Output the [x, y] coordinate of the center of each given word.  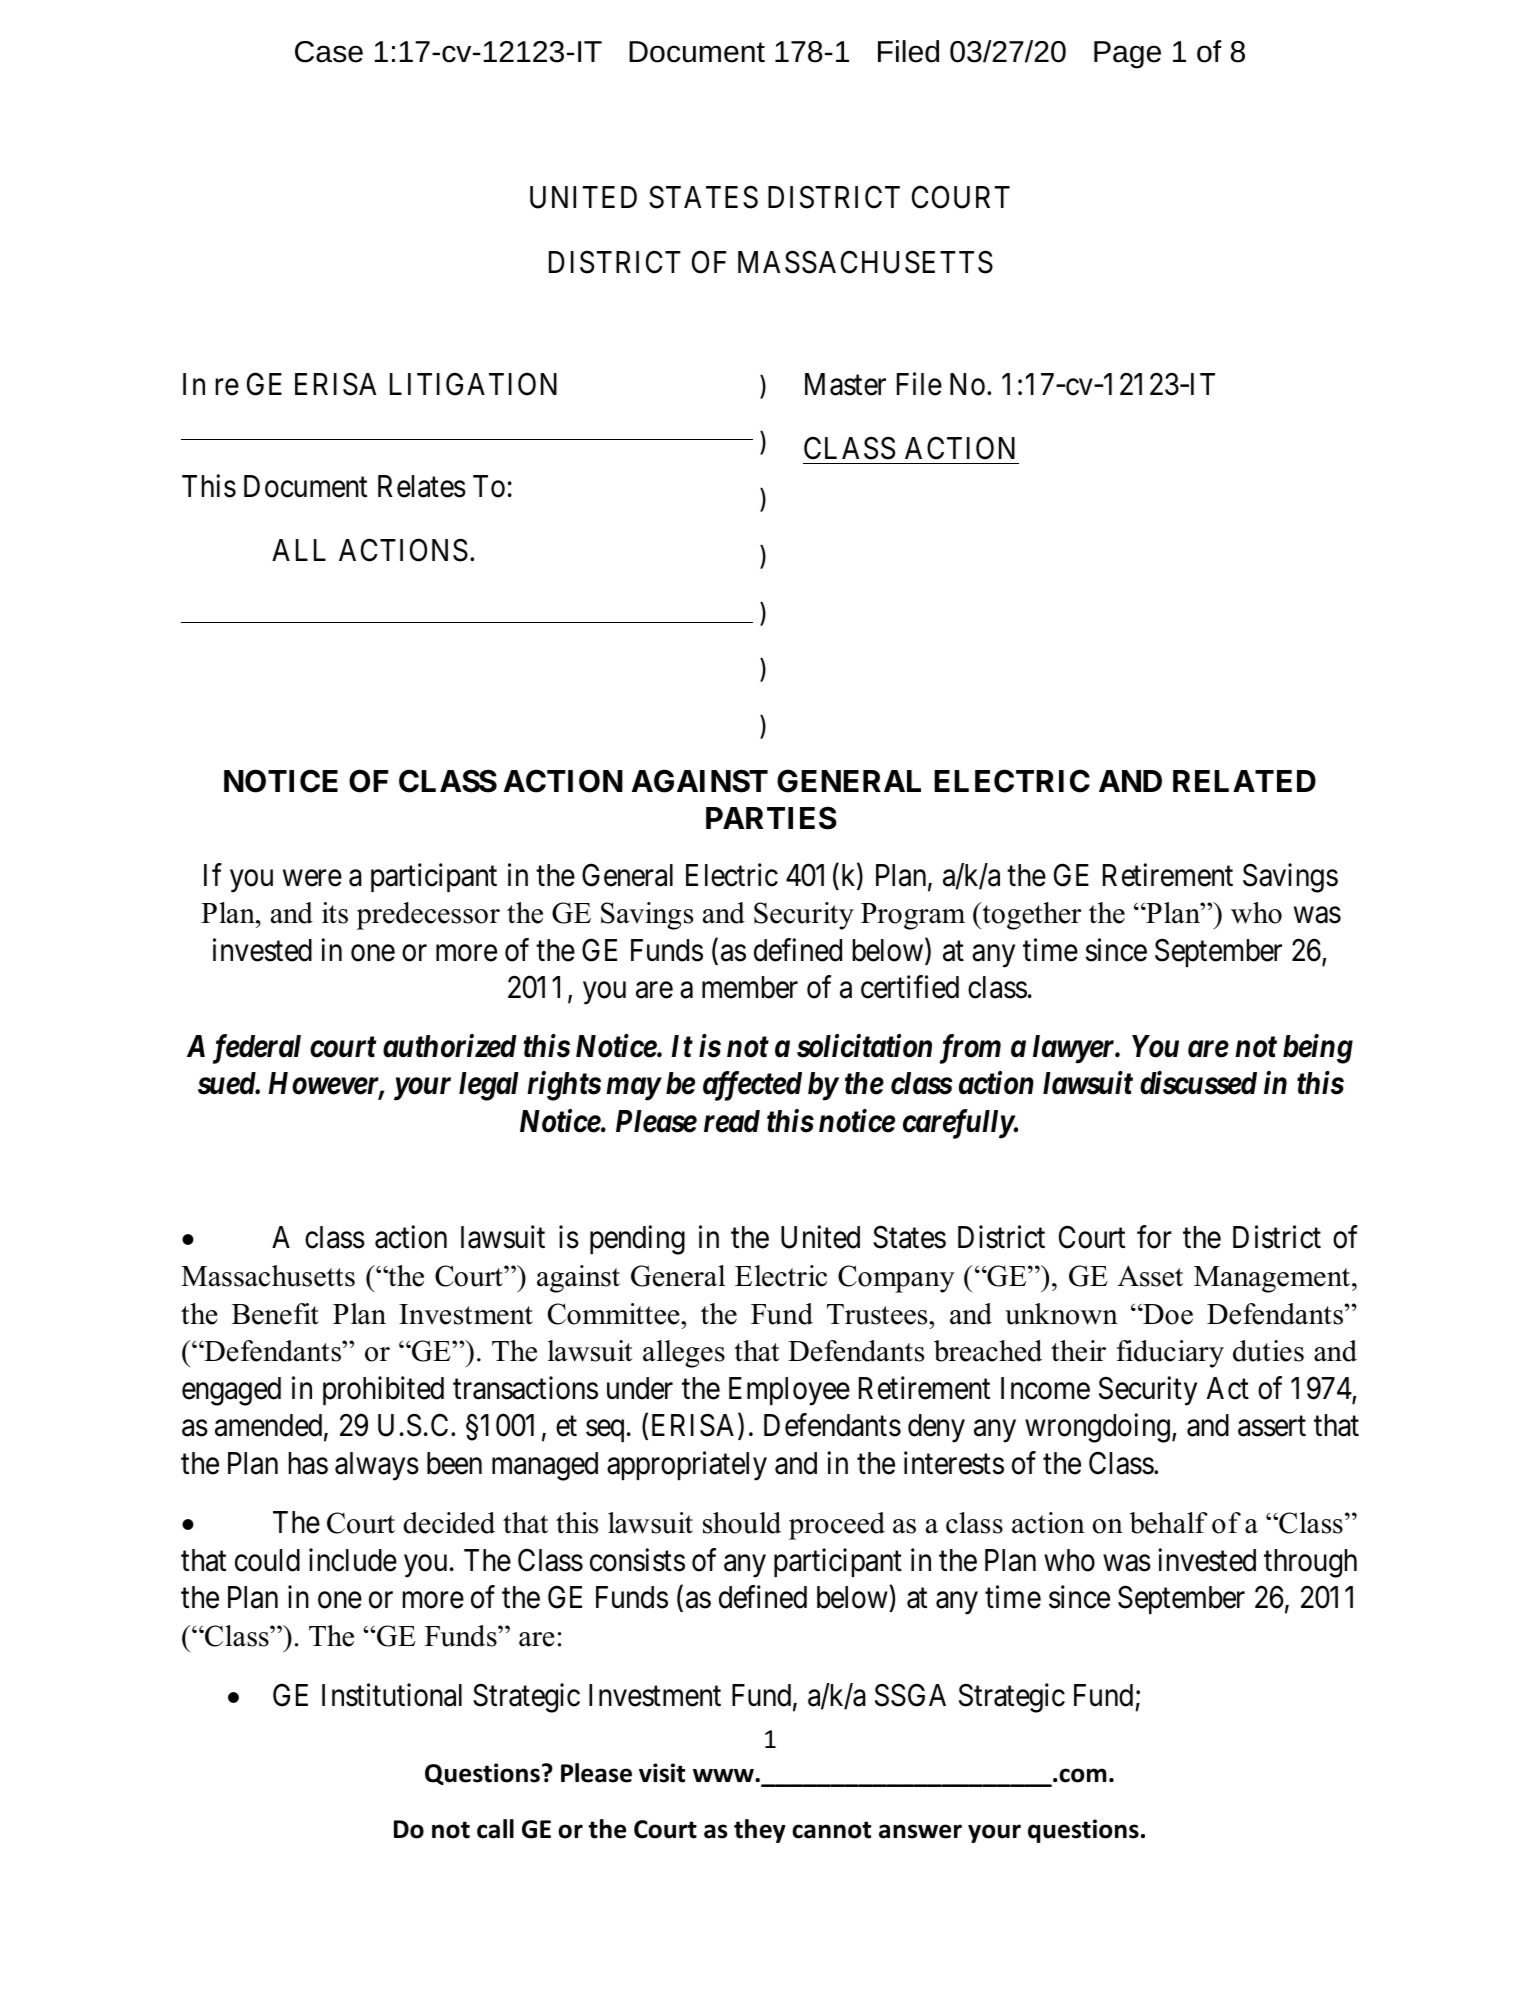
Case [329, 52]
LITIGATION [473, 384]
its [335, 913]
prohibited [383, 1390]
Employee [789, 1391]
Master [845, 384]
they [760, 1831]
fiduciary [1170, 1354]
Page [1127, 55]
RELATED [1244, 781]
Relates [422, 486]
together [1030, 916]
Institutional [392, 1695]
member [750, 987]
